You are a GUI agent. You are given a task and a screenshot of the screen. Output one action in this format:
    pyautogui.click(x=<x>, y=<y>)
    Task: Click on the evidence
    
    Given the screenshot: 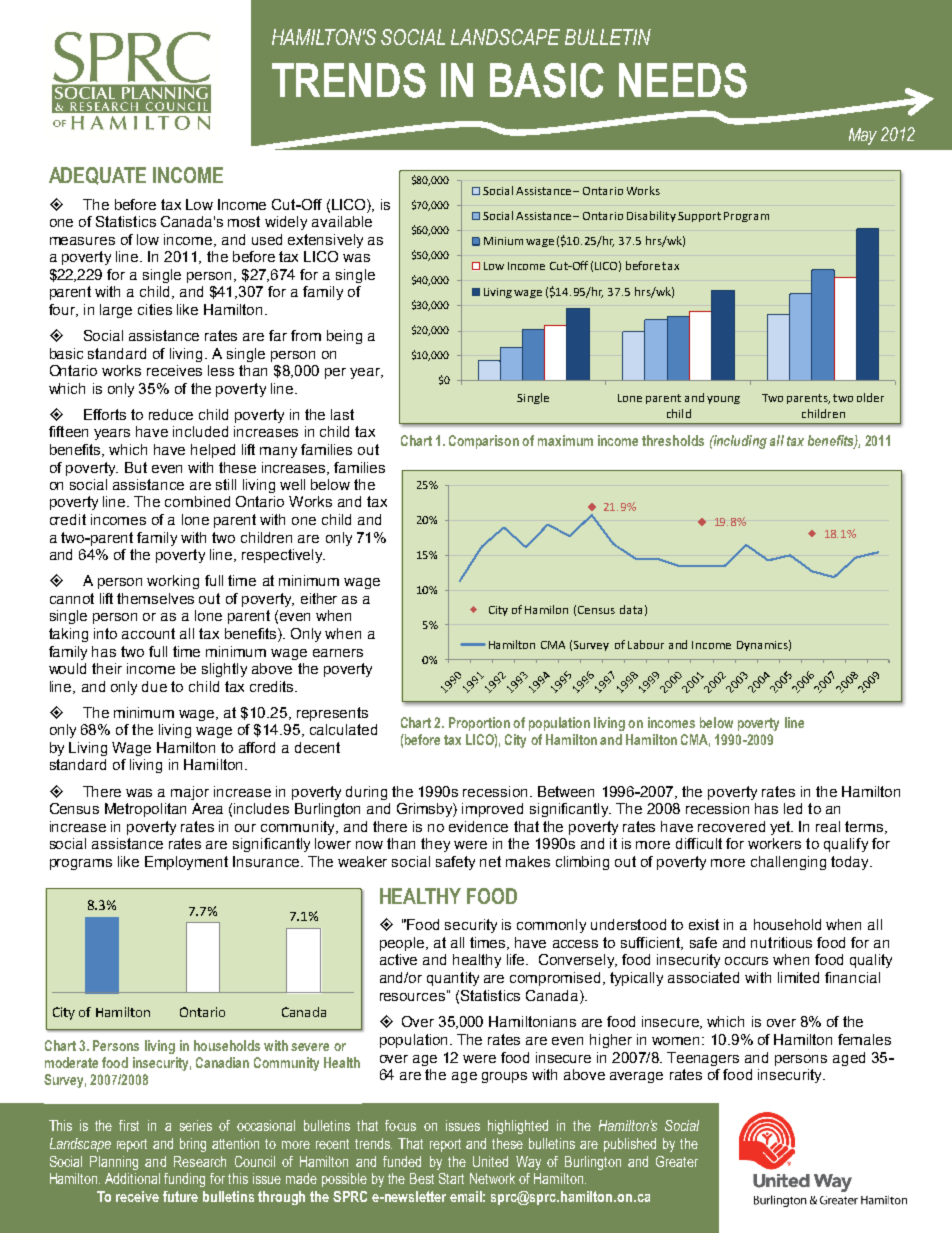 What is the action you would take?
    pyautogui.click(x=478, y=826)
